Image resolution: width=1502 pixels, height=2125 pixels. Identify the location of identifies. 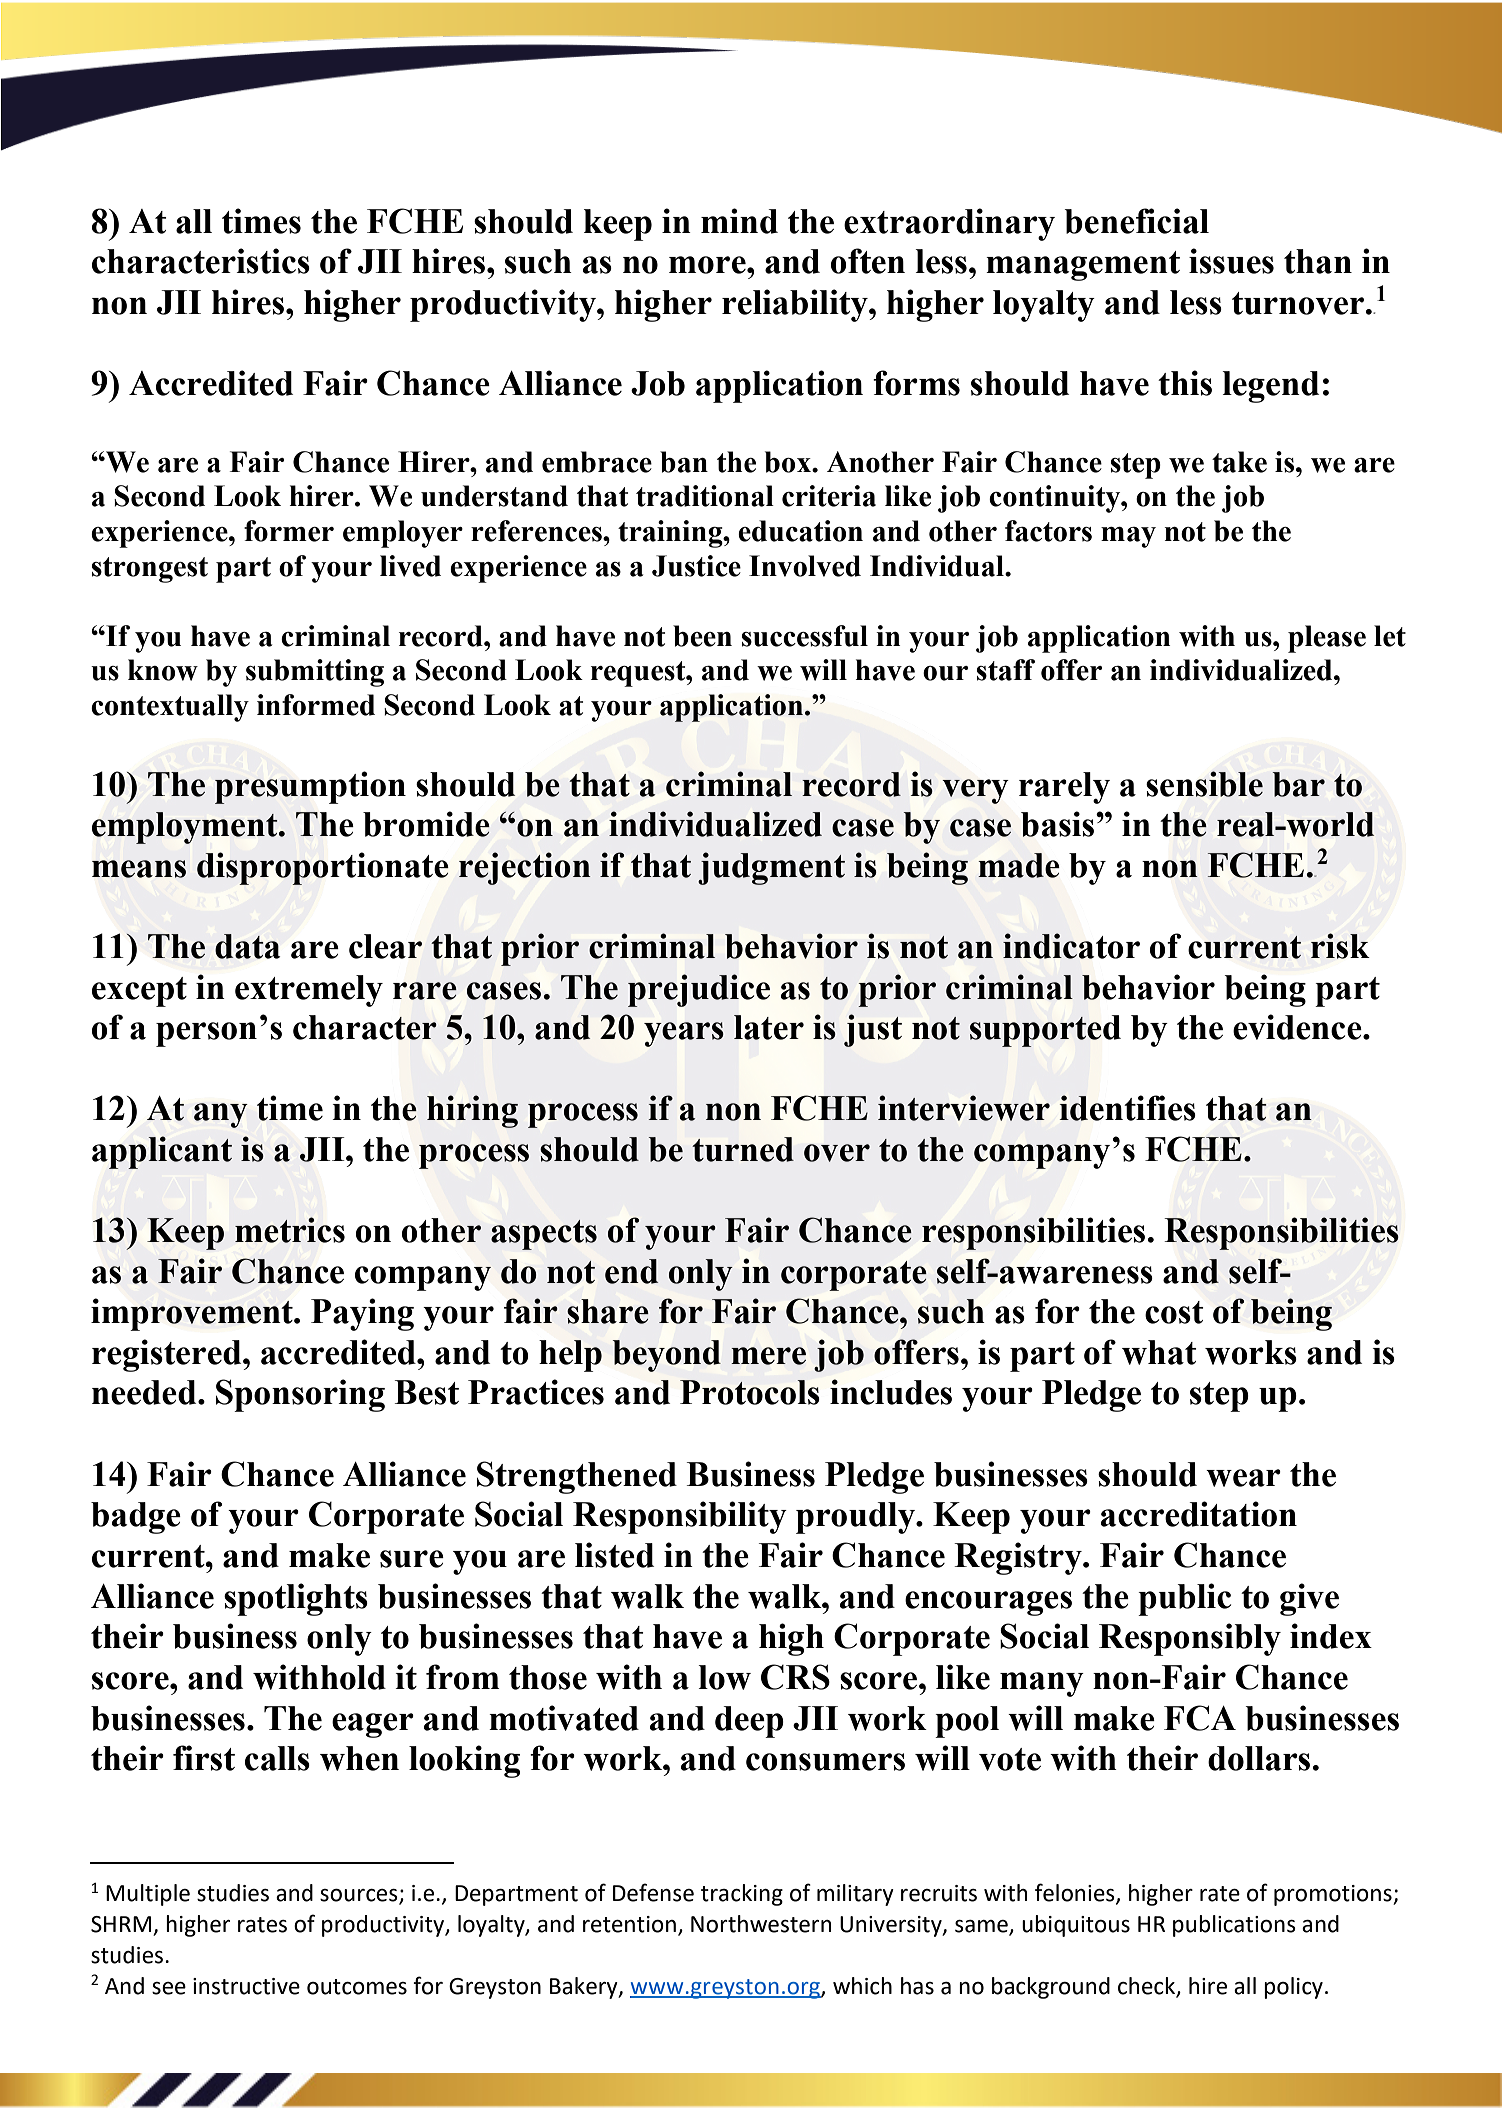
(1127, 1108).
